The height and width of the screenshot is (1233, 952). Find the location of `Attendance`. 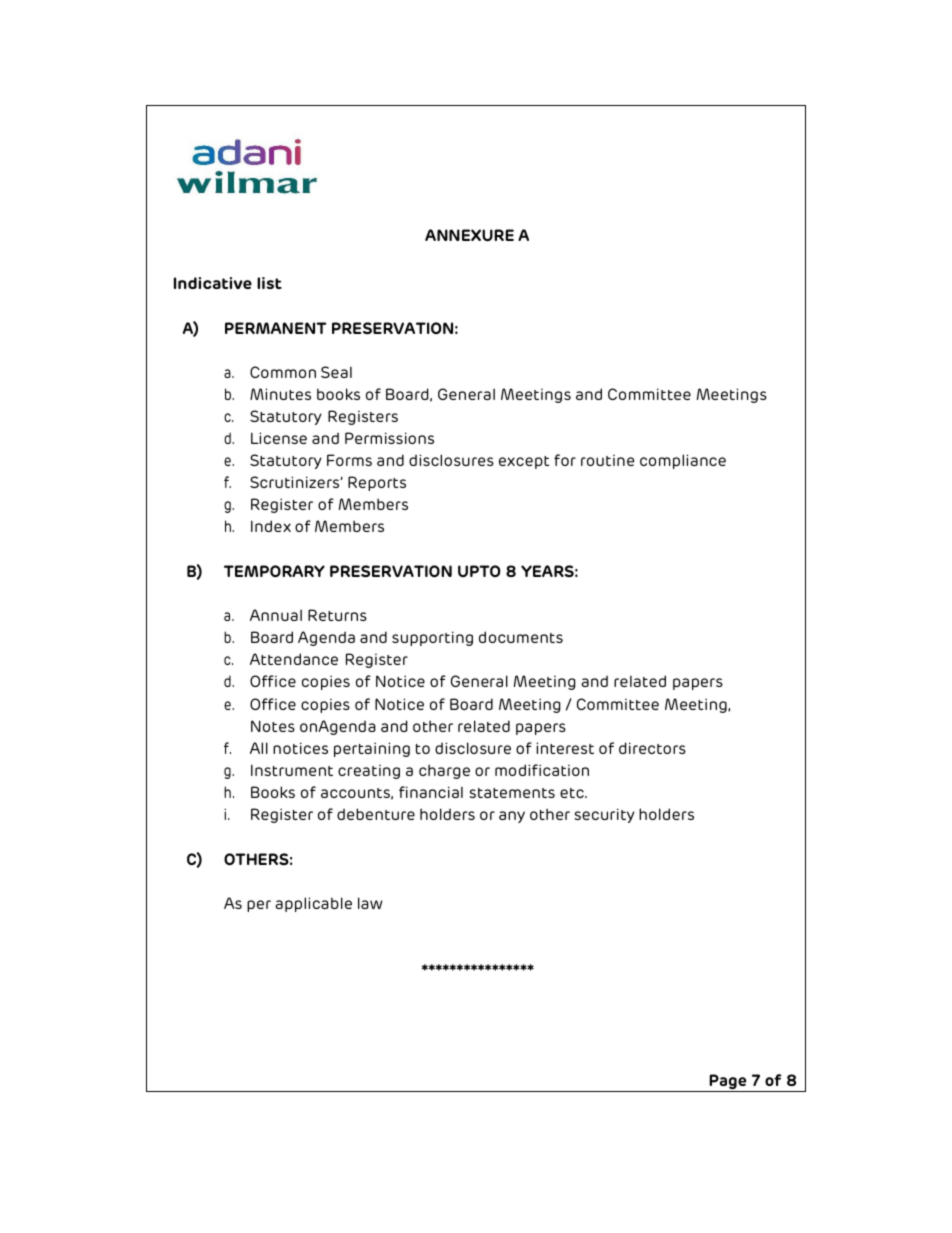

Attendance is located at coordinates (294, 659).
